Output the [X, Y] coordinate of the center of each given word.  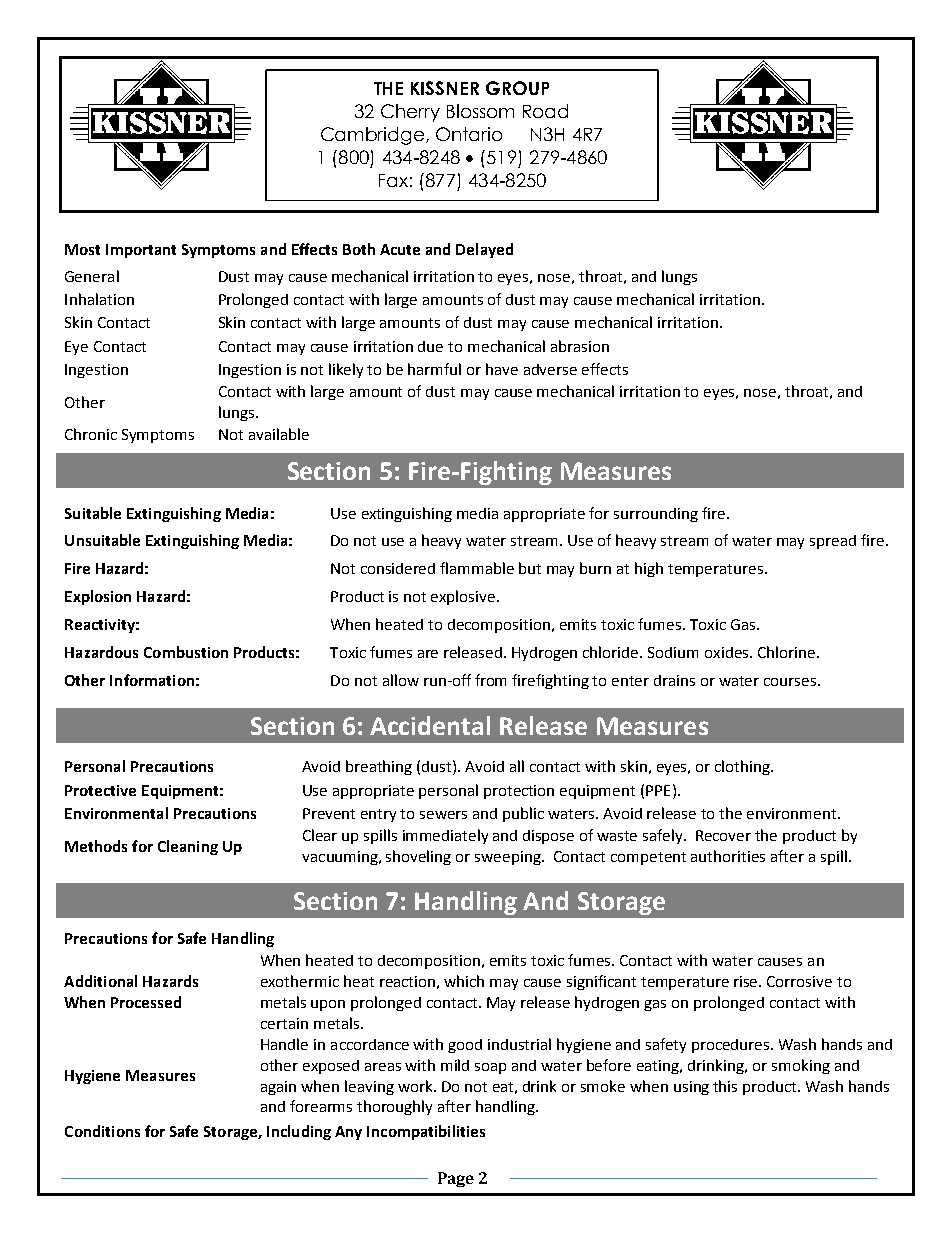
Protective [100, 790]
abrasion [580, 346]
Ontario [469, 134]
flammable [477, 568]
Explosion [98, 597]
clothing [743, 767]
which [464, 981]
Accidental [430, 725]
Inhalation [99, 299]
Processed [146, 1002]
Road [545, 111]
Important [141, 251]
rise [747, 981]
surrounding [656, 515]
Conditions [102, 1131]
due [430, 346]
